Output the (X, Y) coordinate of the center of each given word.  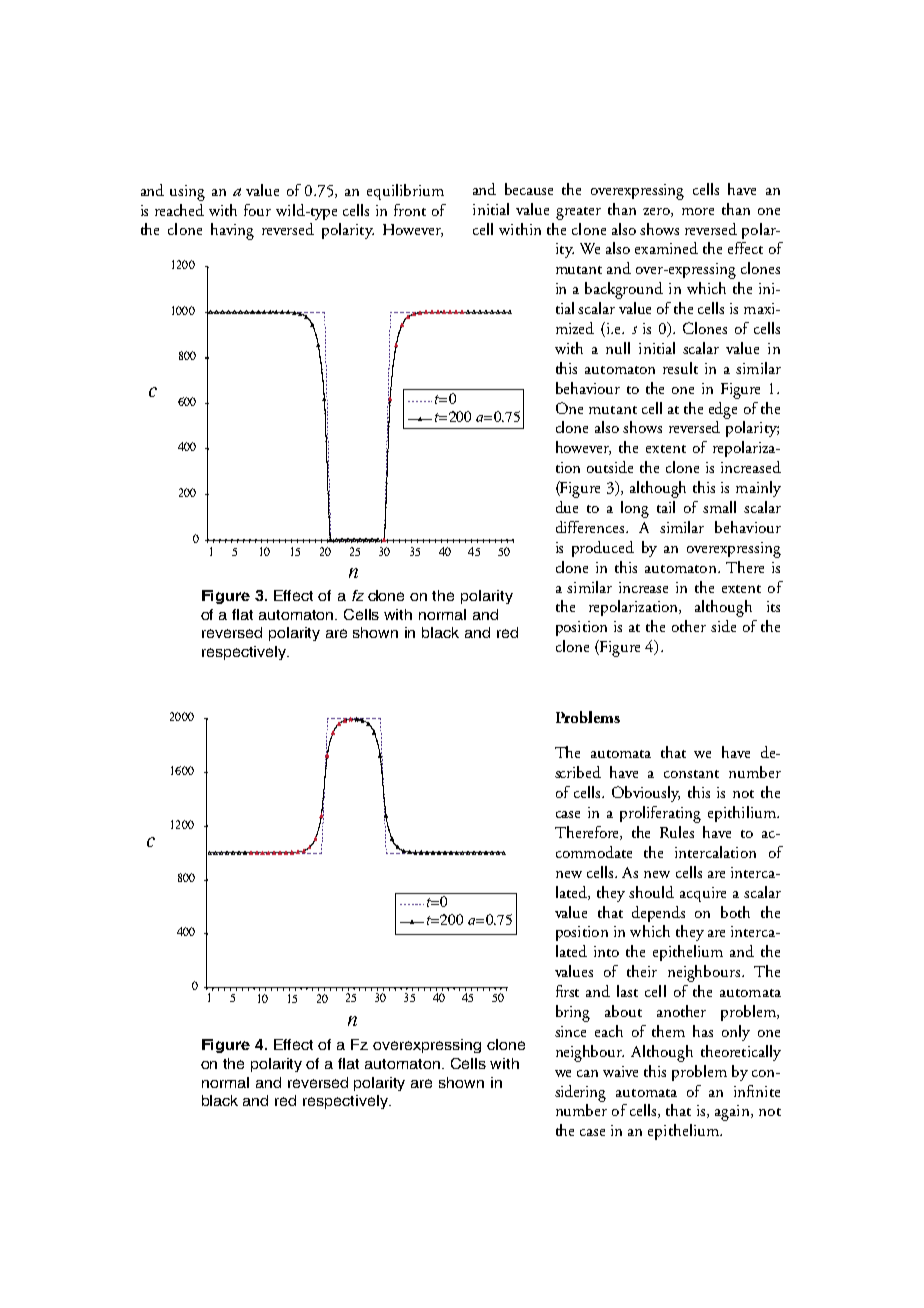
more (698, 211)
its (773, 606)
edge (723, 410)
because (529, 189)
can (587, 1073)
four (257, 210)
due (567, 507)
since (570, 1031)
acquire (703, 894)
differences (591, 527)
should (651, 892)
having (232, 231)
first (567, 991)
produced (603, 549)
